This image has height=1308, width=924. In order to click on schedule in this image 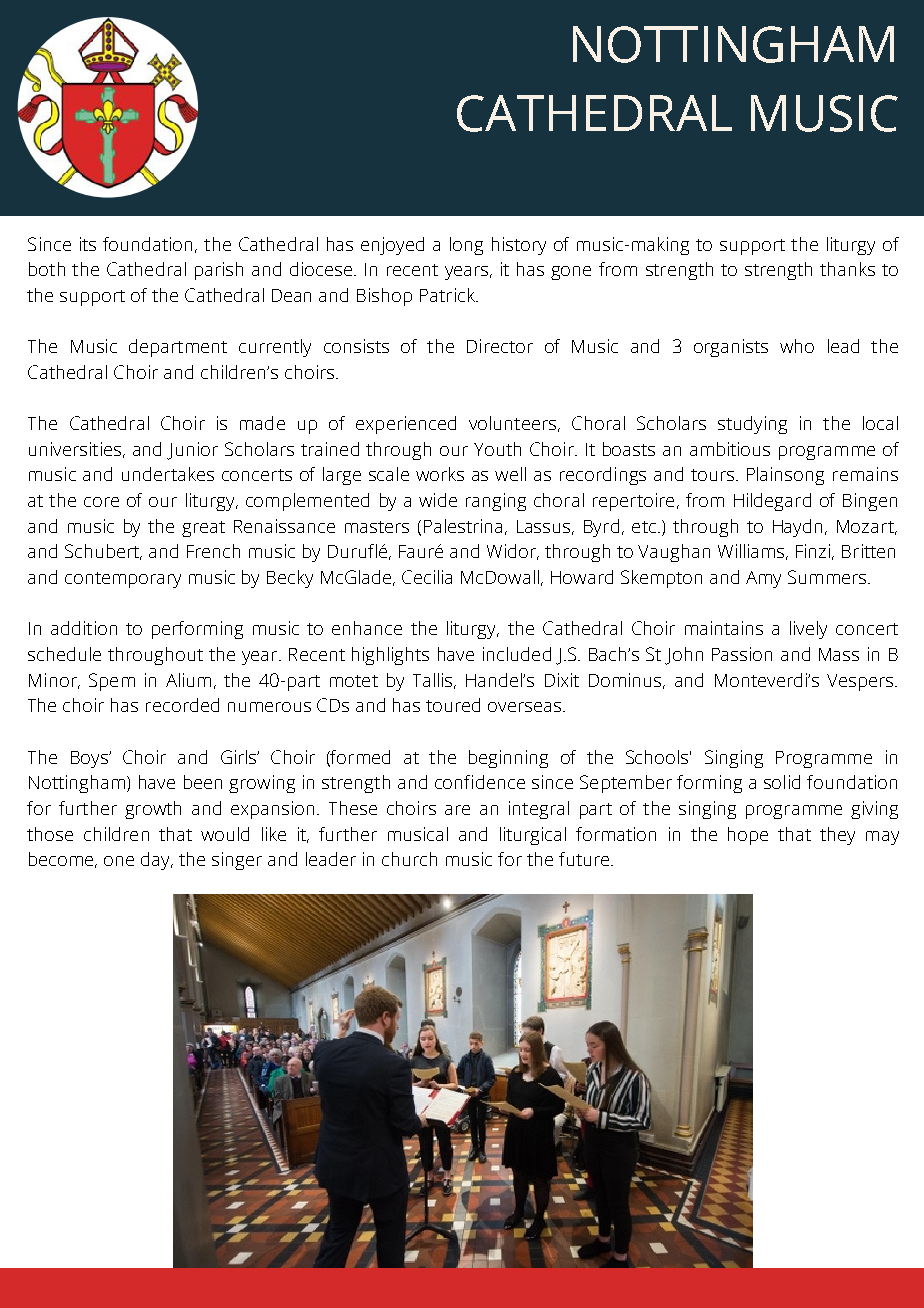, I will do `click(64, 654)`.
